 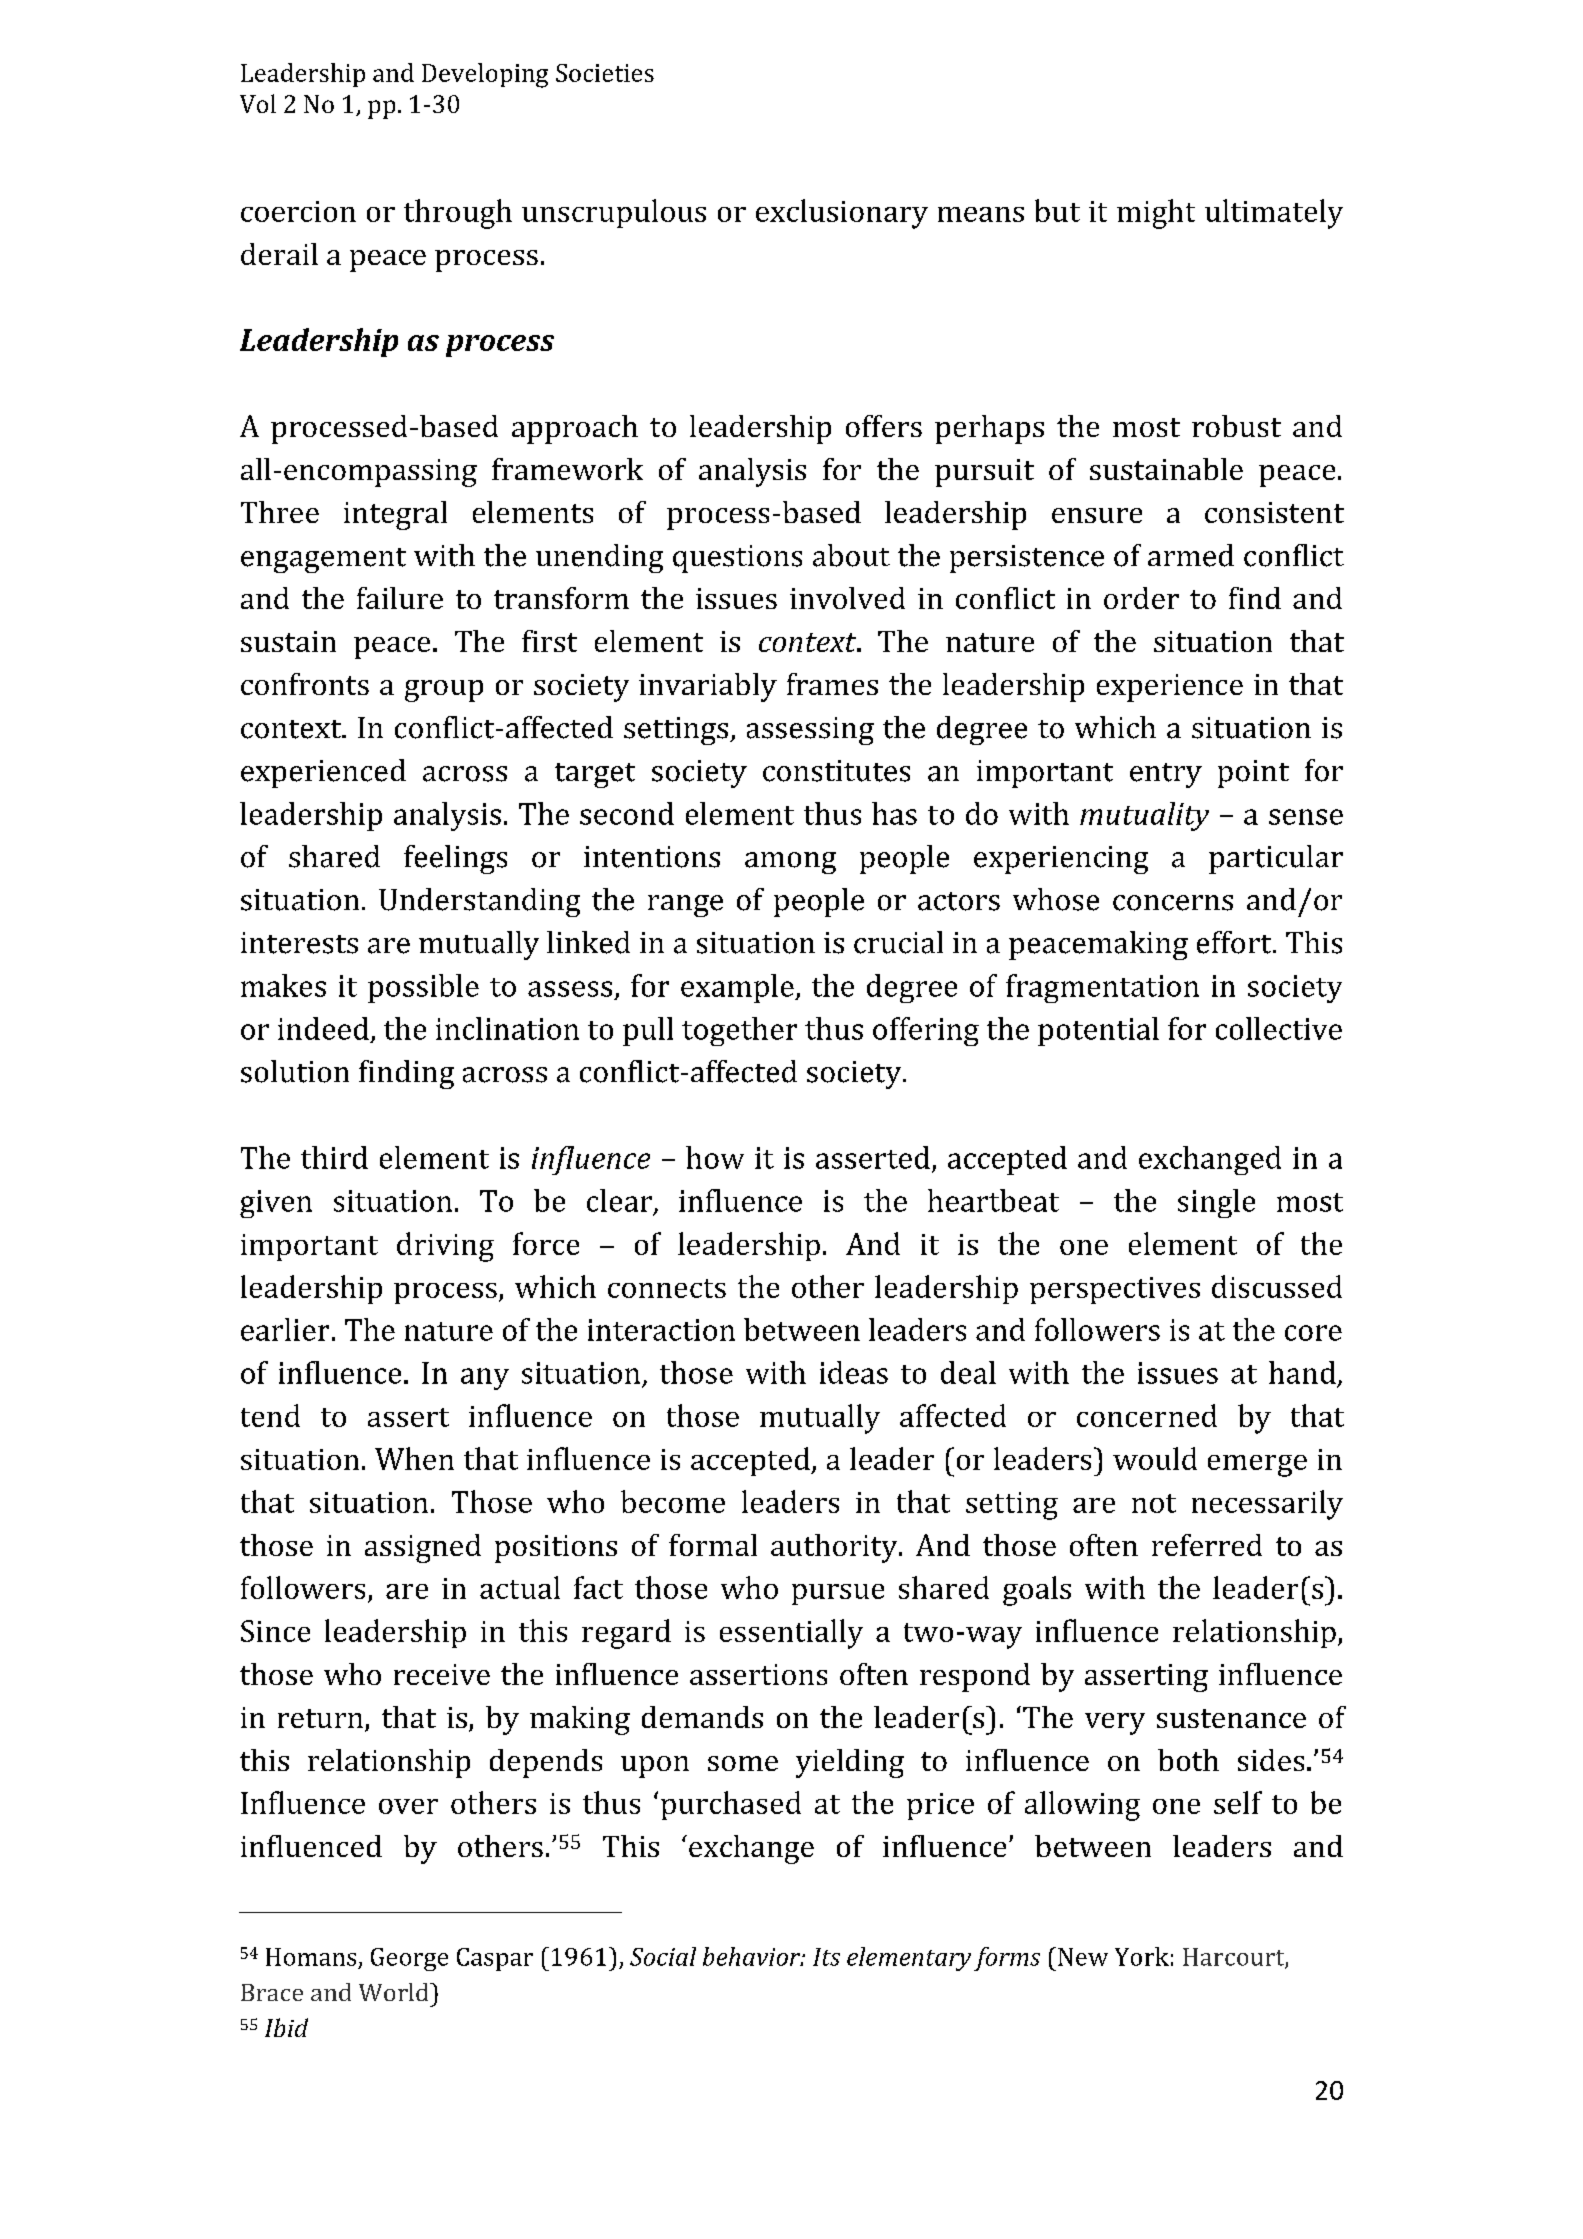 What do you see at coordinates (826, 1957) in the document?
I see `Its` at bounding box center [826, 1957].
